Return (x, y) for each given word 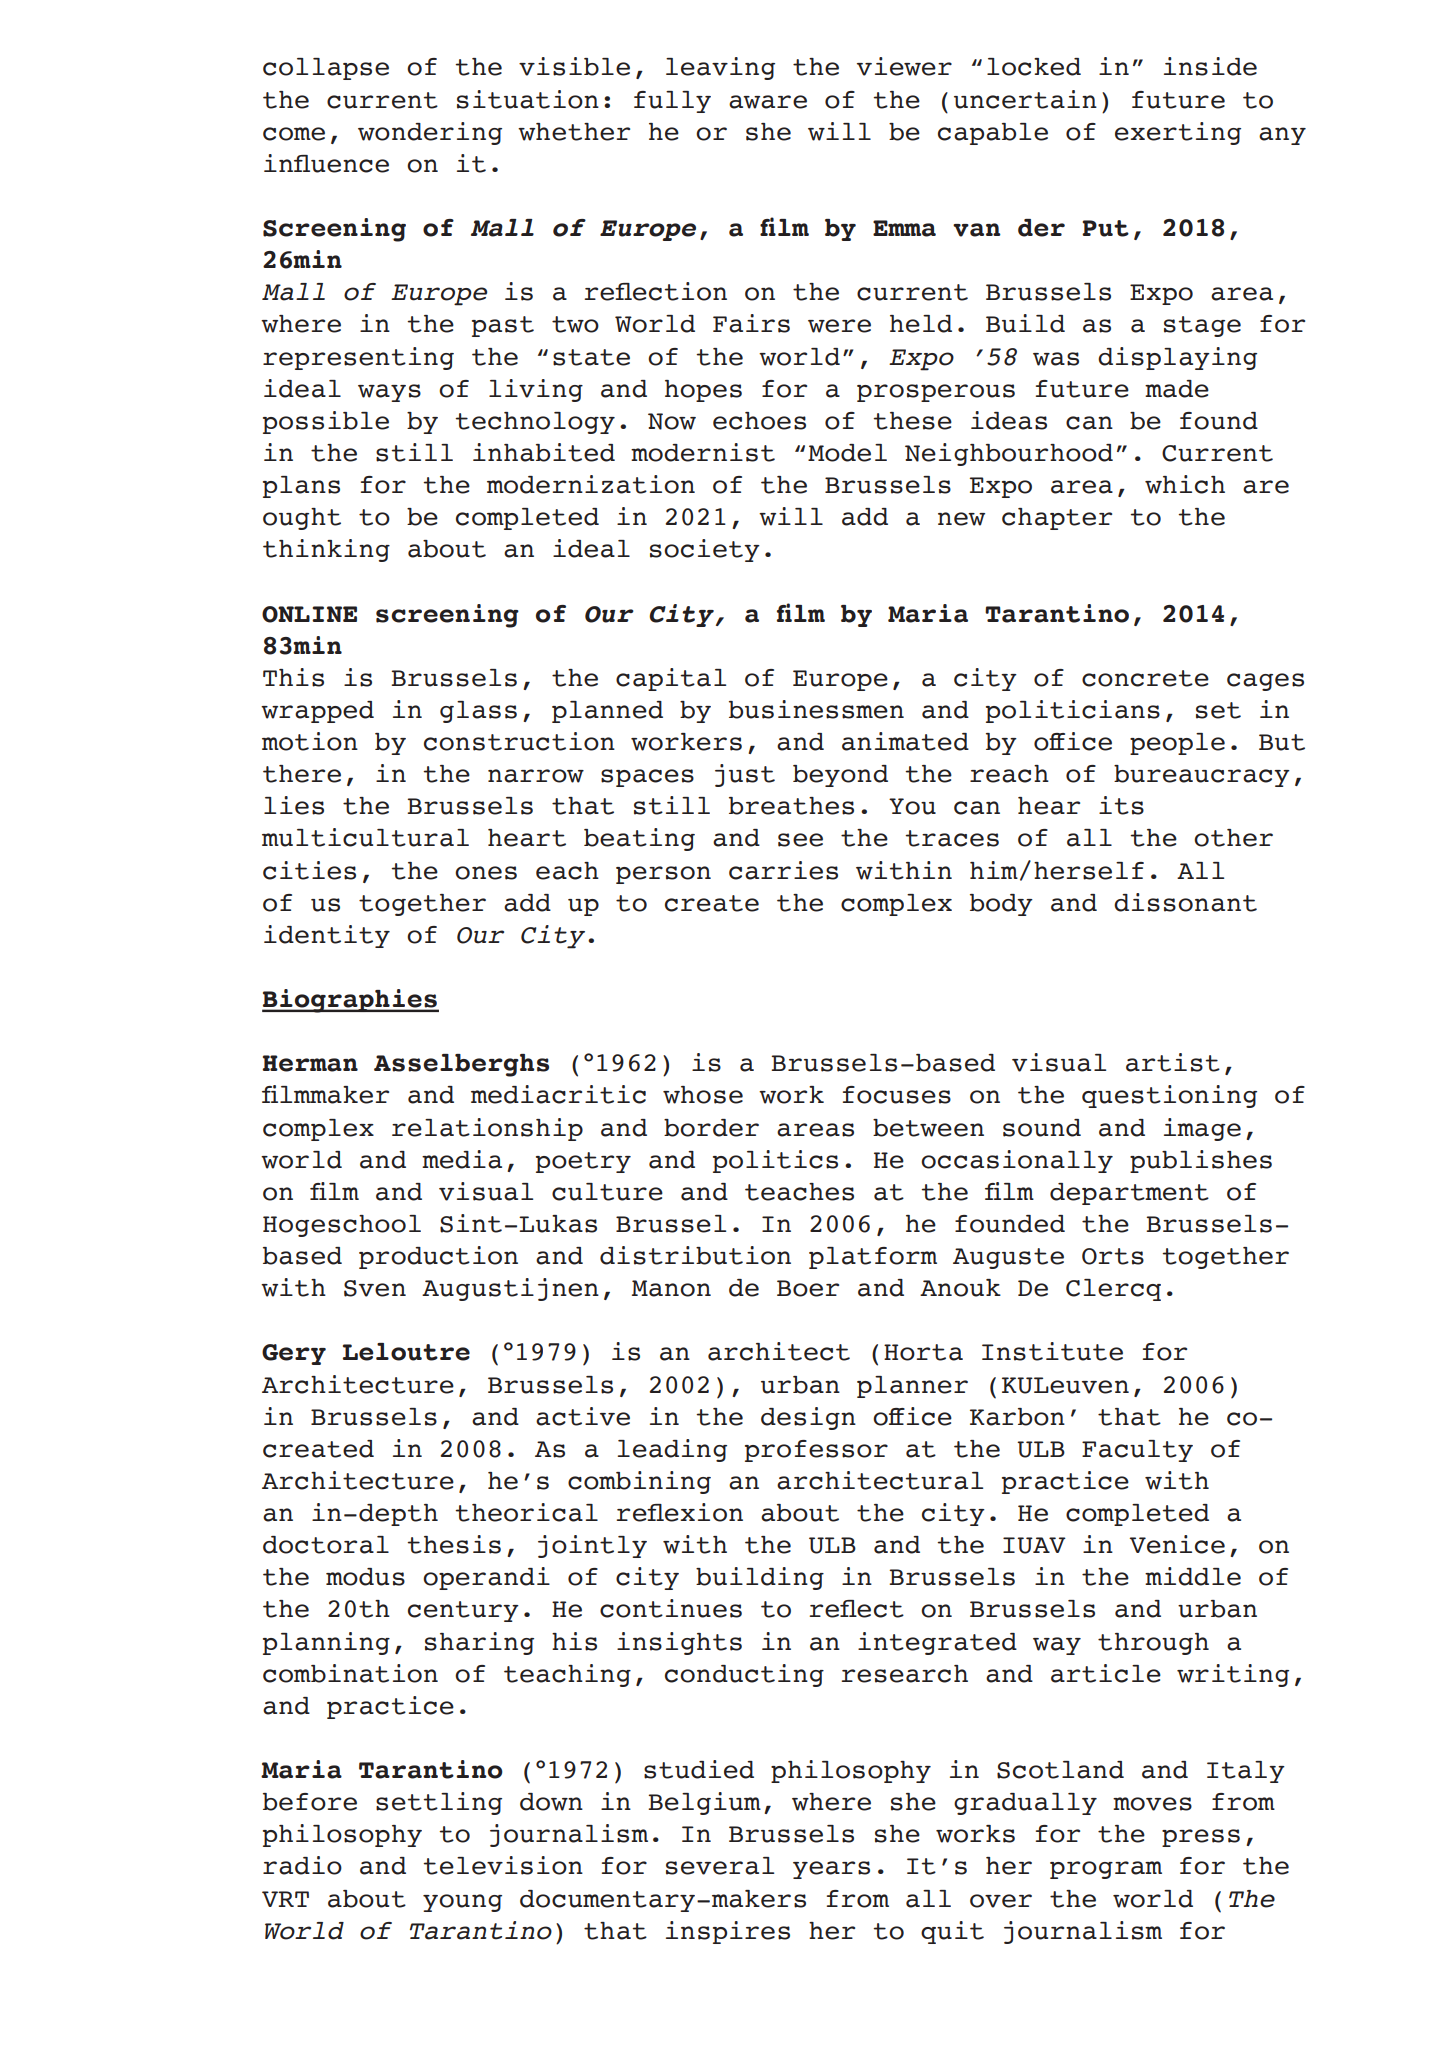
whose (703, 1095)
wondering (430, 133)
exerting (1178, 133)
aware (768, 102)
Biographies (350, 1001)
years (831, 1870)
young (462, 1903)
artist (1173, 1062)
